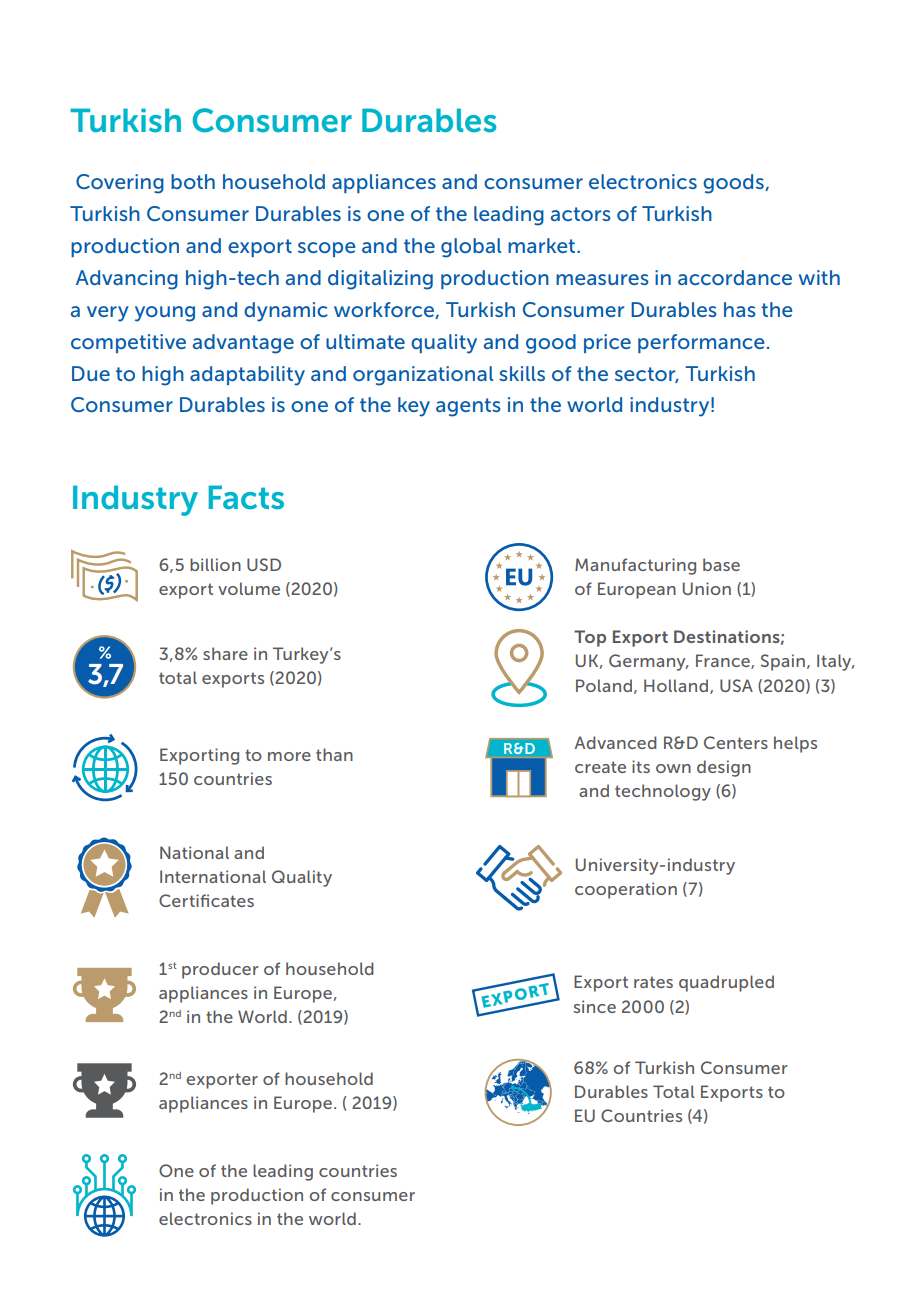 Image resolution: width=924 pixels, height=1308 pixels. Describe the element at coordinates (471, 248) in the page. I see `global` at that location.
